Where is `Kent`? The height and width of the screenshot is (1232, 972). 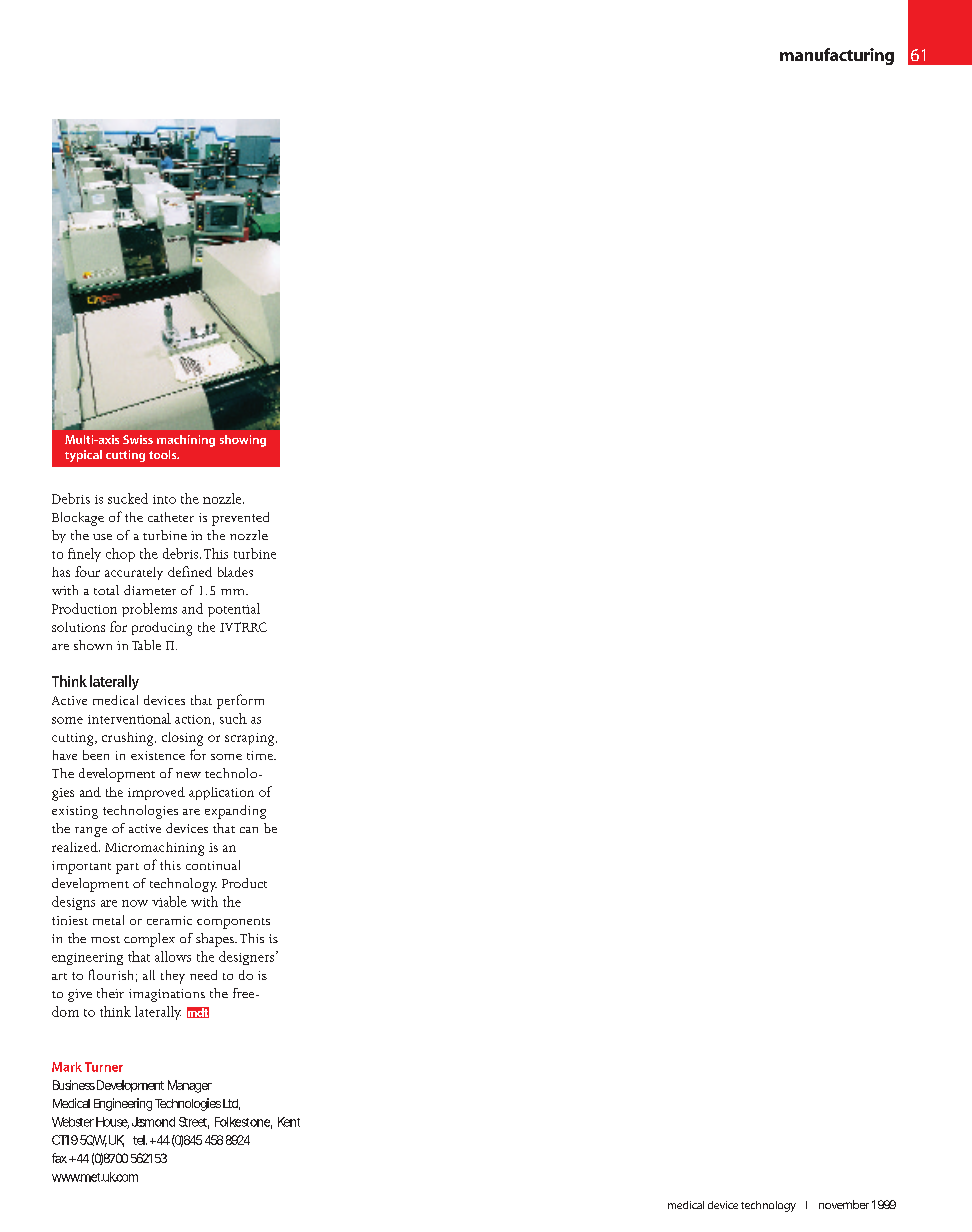 Kent is located at coordinates (289, 1122).
